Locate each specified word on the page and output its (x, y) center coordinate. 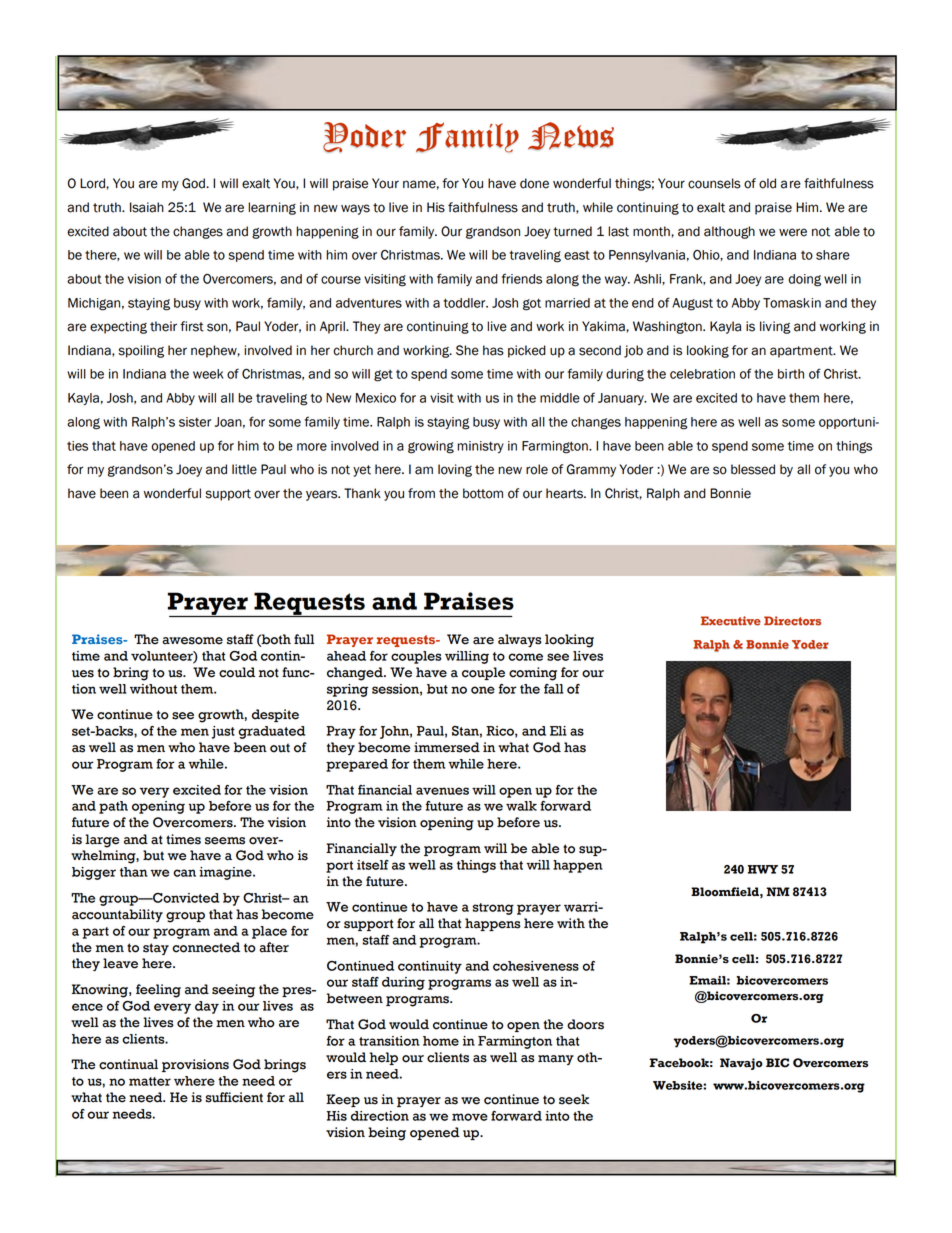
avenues (442, 791)
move (470, 1117)
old (767, 183)
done (534, 183)
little (244, 469)
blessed (753, 469)
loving (455, 470)
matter (150, 1081)
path (113, 807)
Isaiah (147, 207)
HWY (763, 869)
